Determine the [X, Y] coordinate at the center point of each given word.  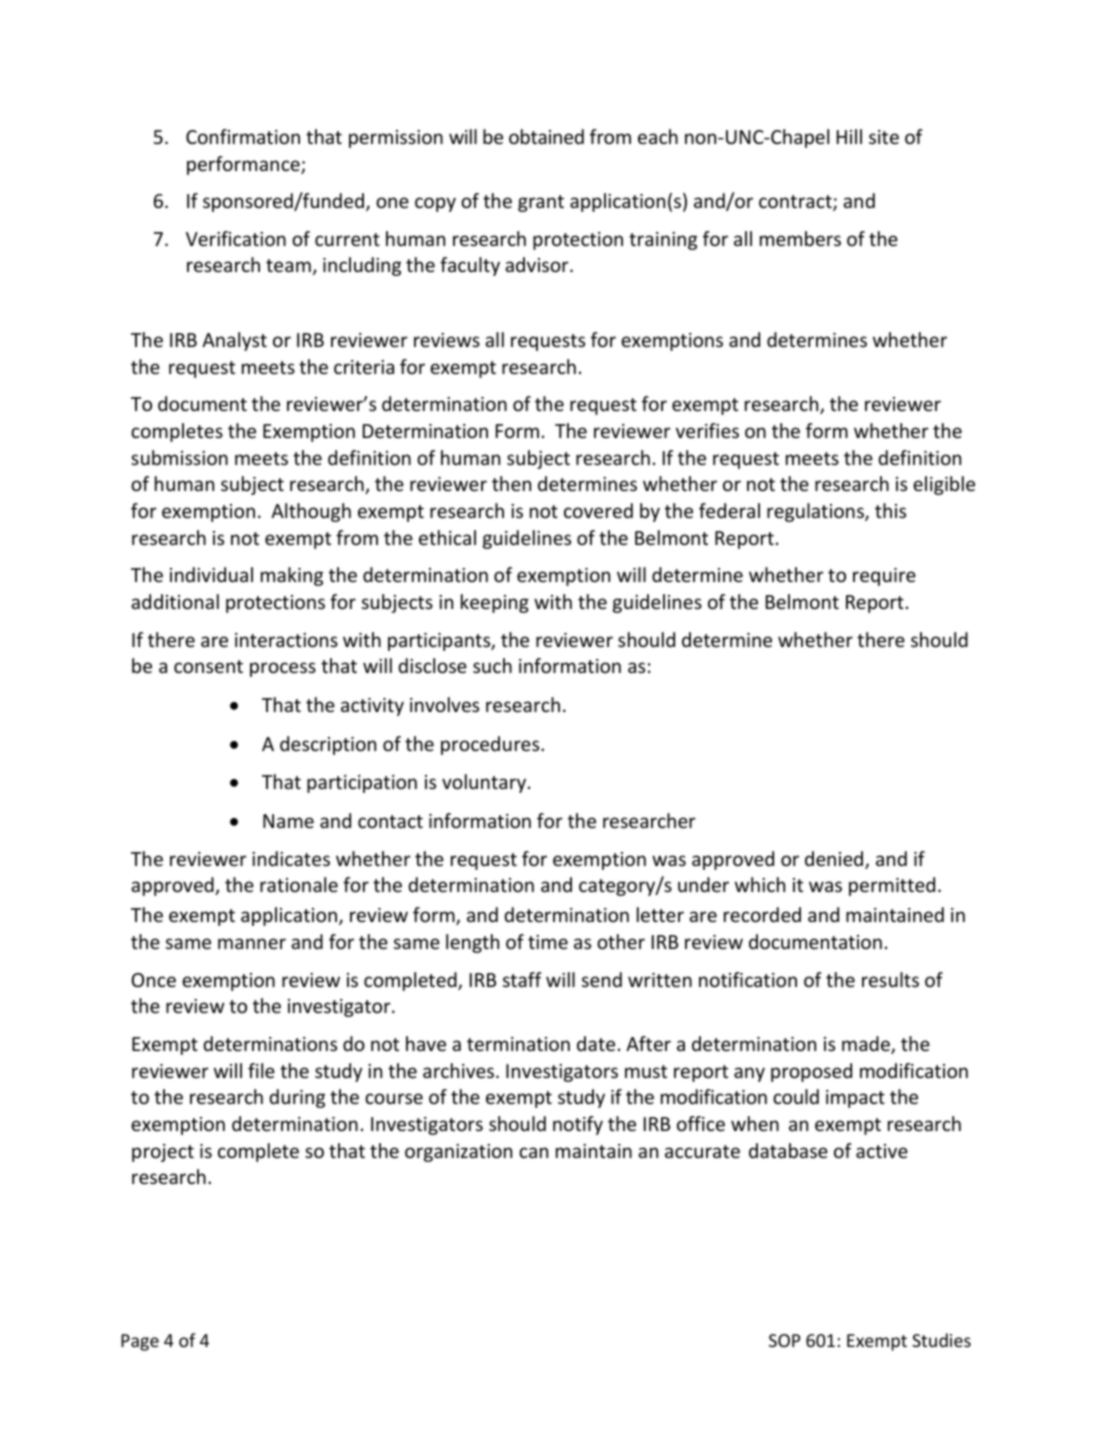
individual [211, 574]
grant [541, 203]
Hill [849, 136]
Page [140, 1342]
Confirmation [243, 136]
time [548, 942]
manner [252, 943]
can [533, 1152]
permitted [892, 886]
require [884, 577]
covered [598, 510]
